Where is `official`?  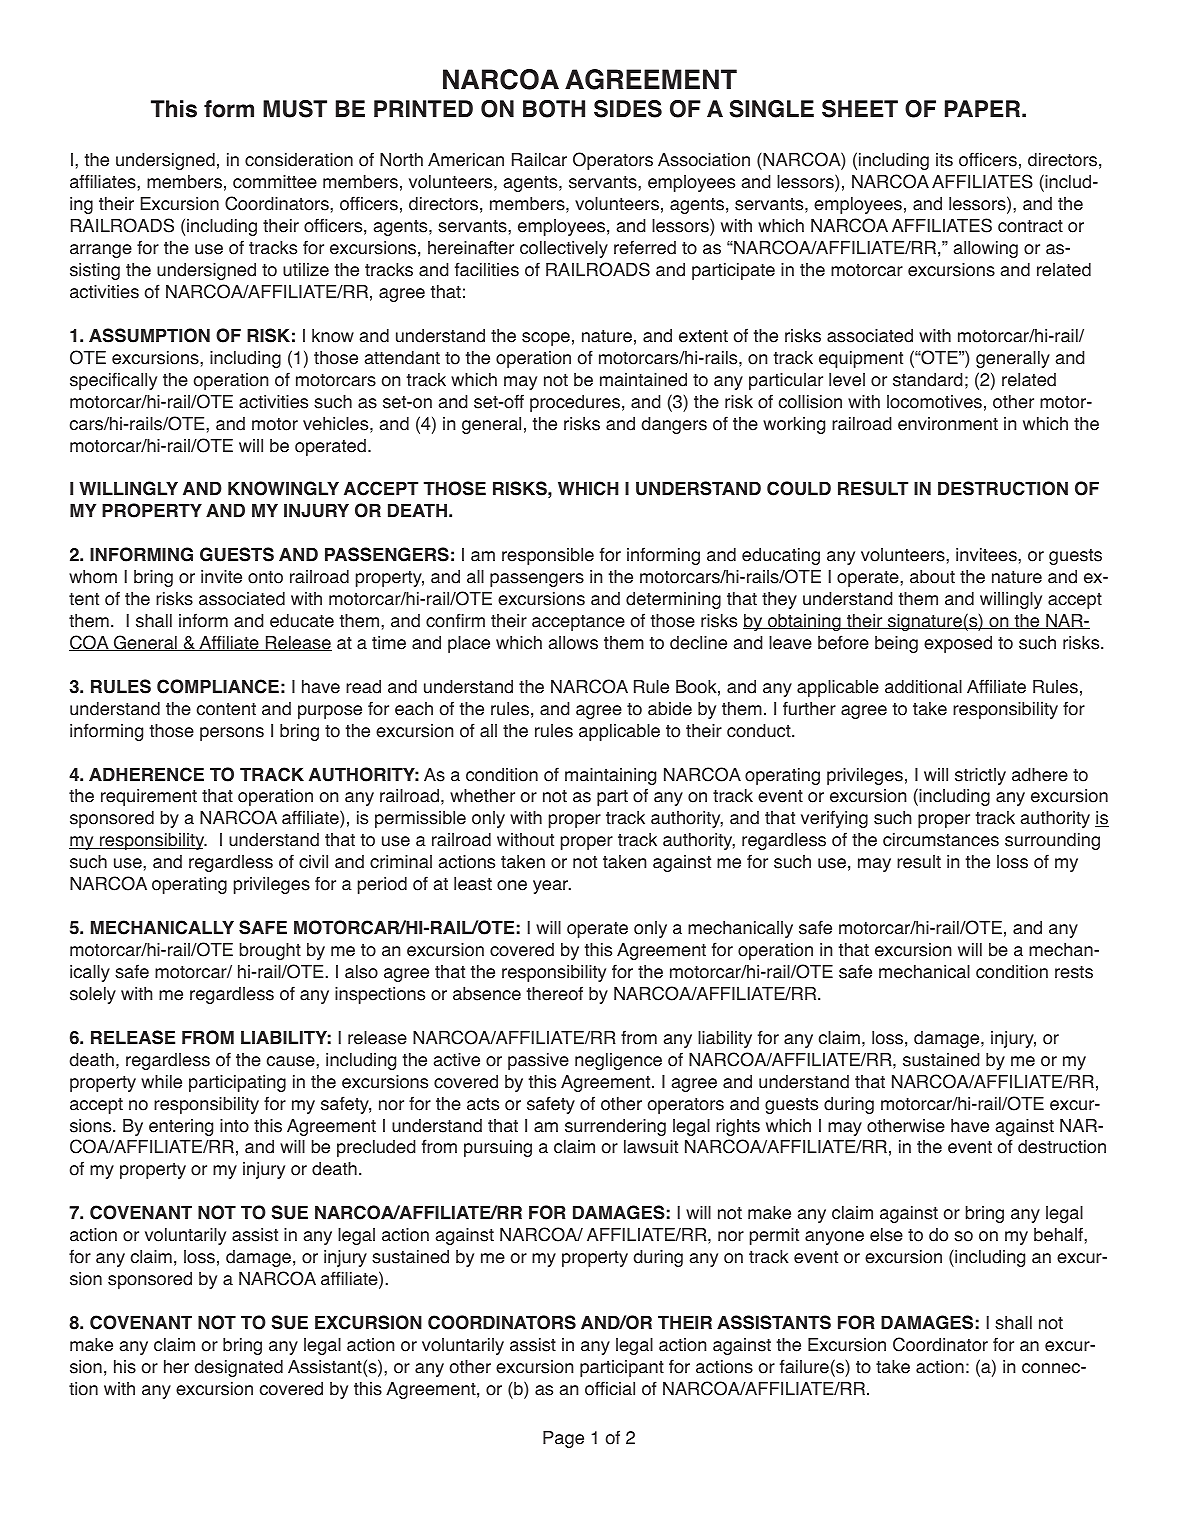 official is located at coordinates (610, 1388).
